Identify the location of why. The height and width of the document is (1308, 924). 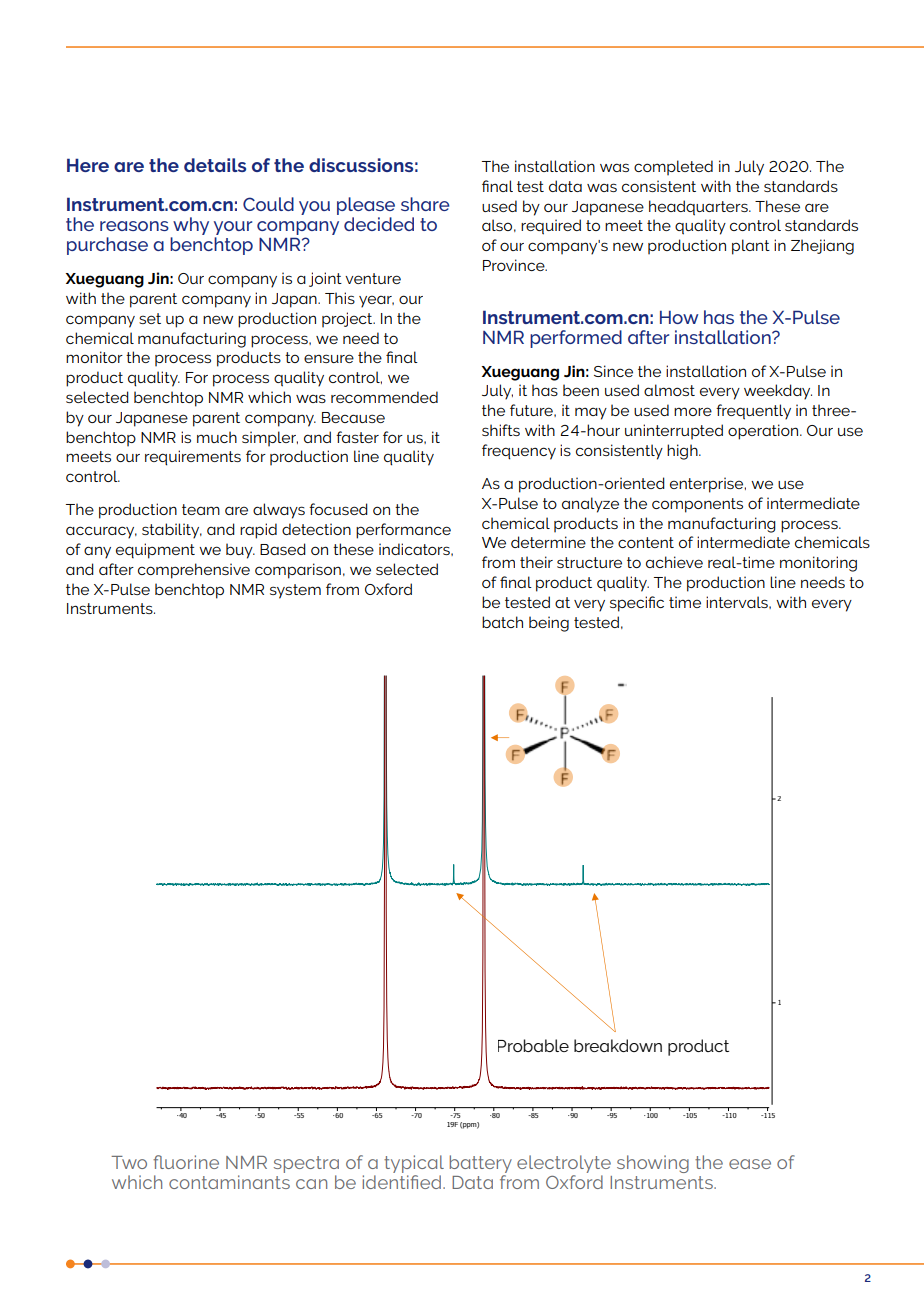
(190, 227).
